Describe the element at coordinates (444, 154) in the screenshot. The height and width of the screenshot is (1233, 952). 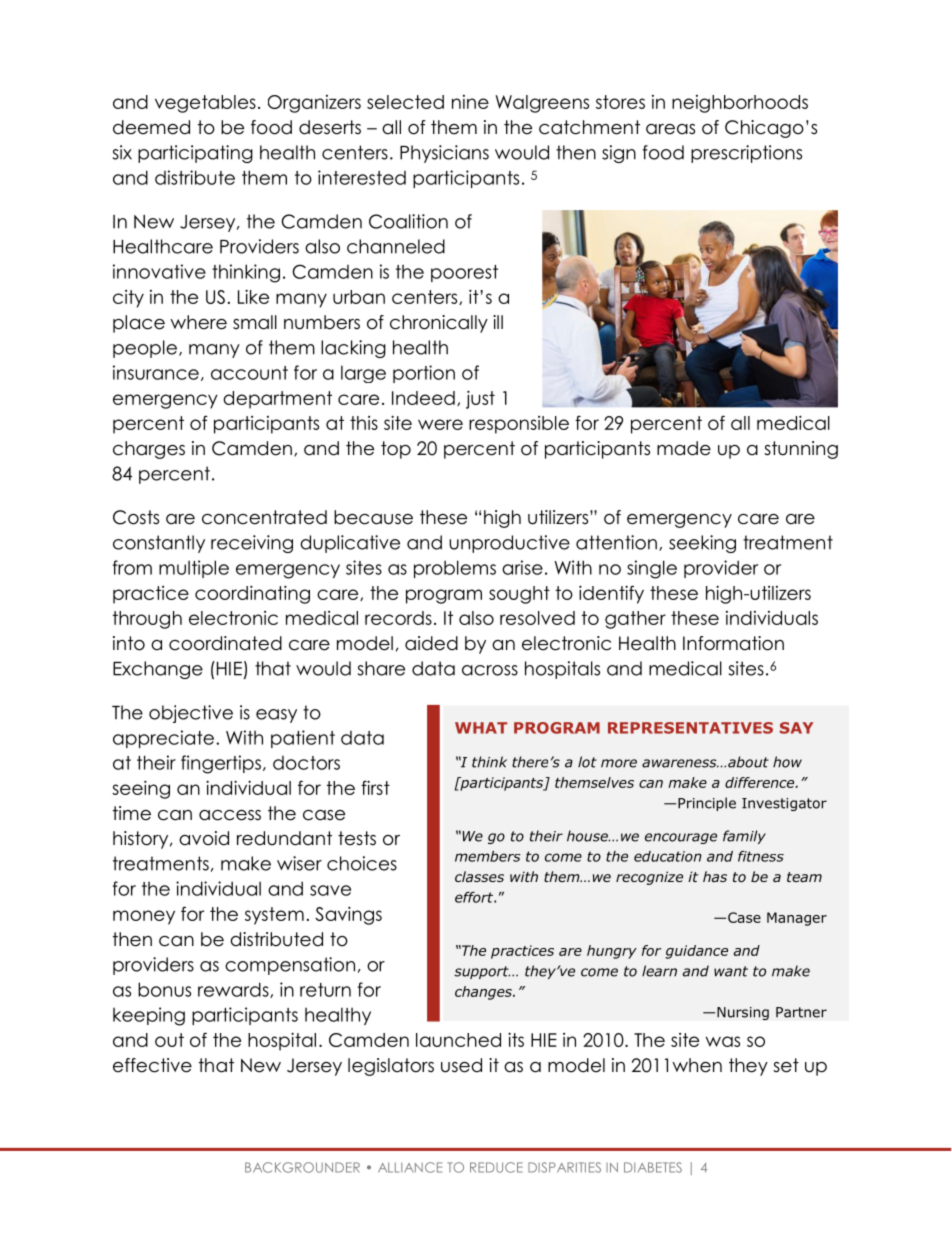
I see `Physicians` at that location.
